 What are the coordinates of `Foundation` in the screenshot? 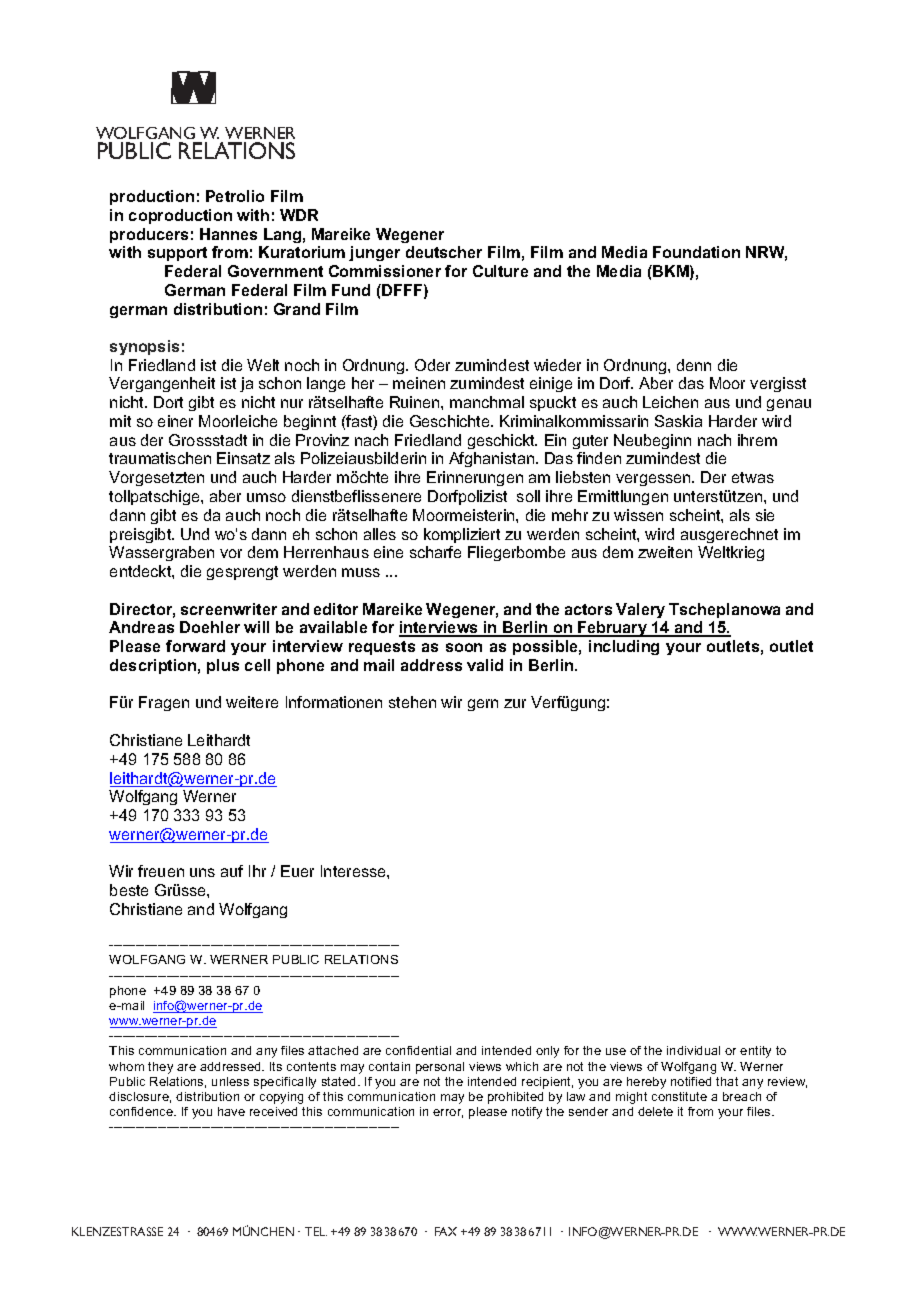 It's located at (696, 252).
